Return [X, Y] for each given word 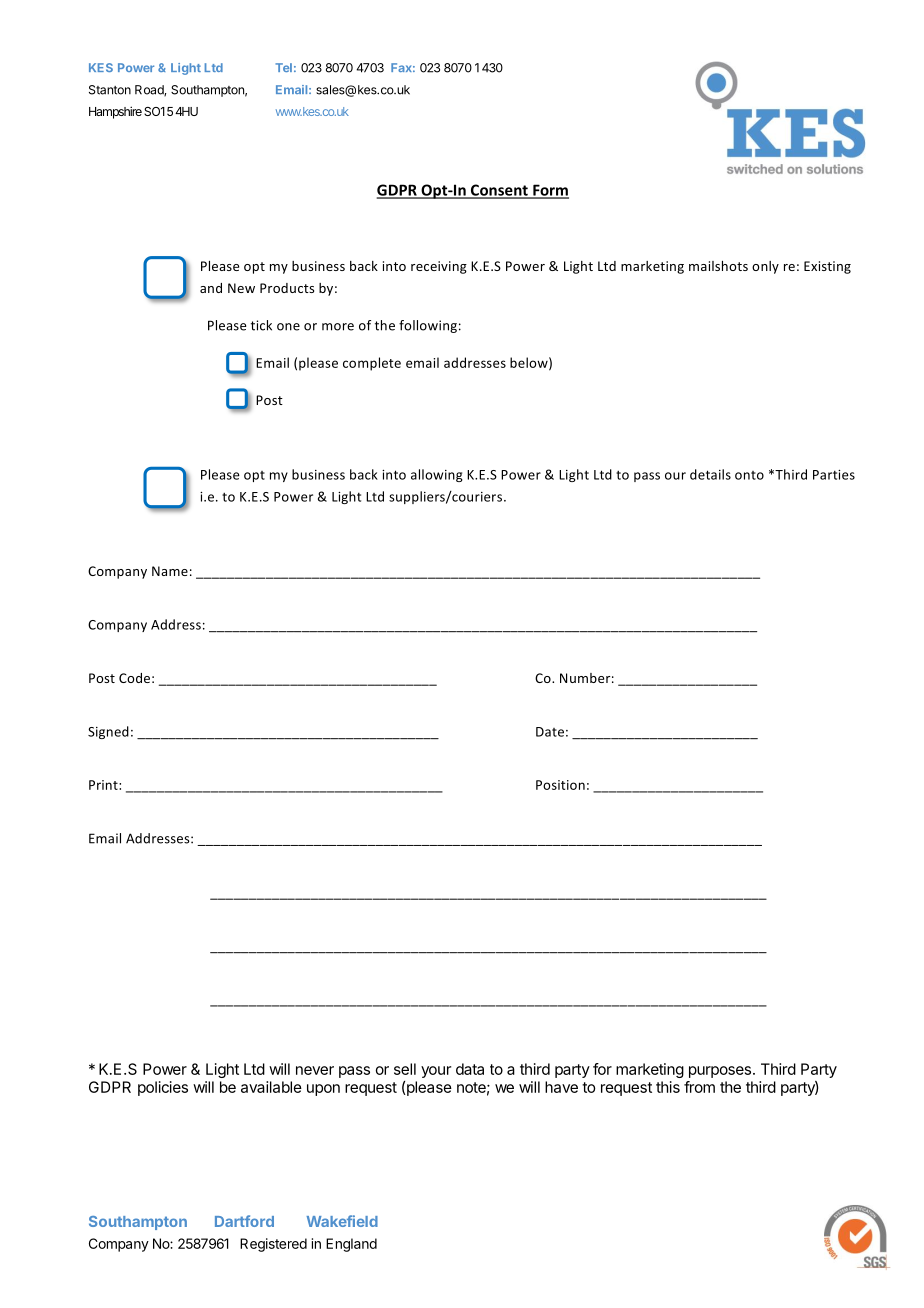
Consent [499, 191]
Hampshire [115, 112]
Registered [273, 1245]
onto [749, 475]
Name [170, 571]
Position [560, 785]
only [765, 267]
